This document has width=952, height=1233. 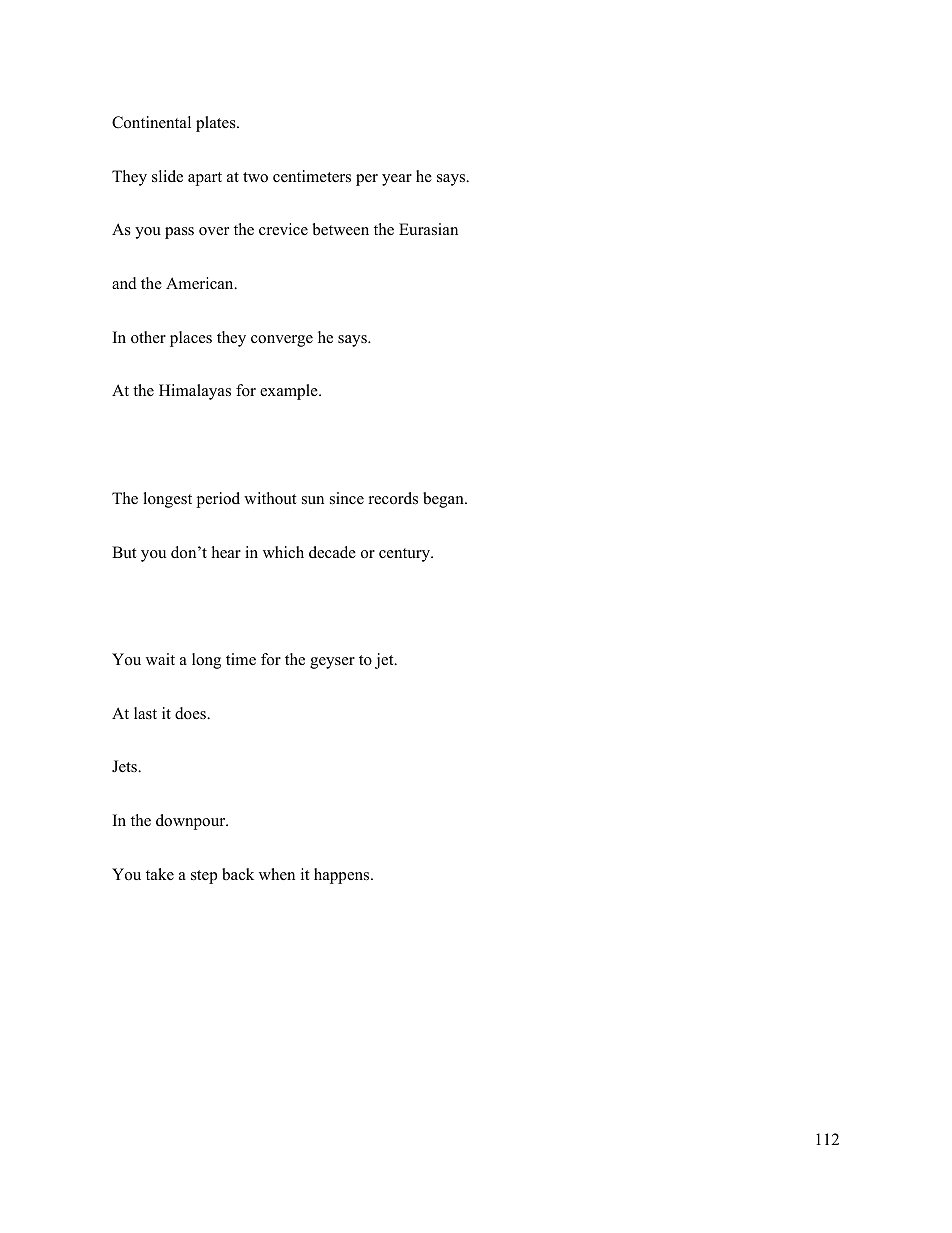 What do you see at coordinates (151, 122) in the document?
I see `Continental` at bounding box center [151, 122].
